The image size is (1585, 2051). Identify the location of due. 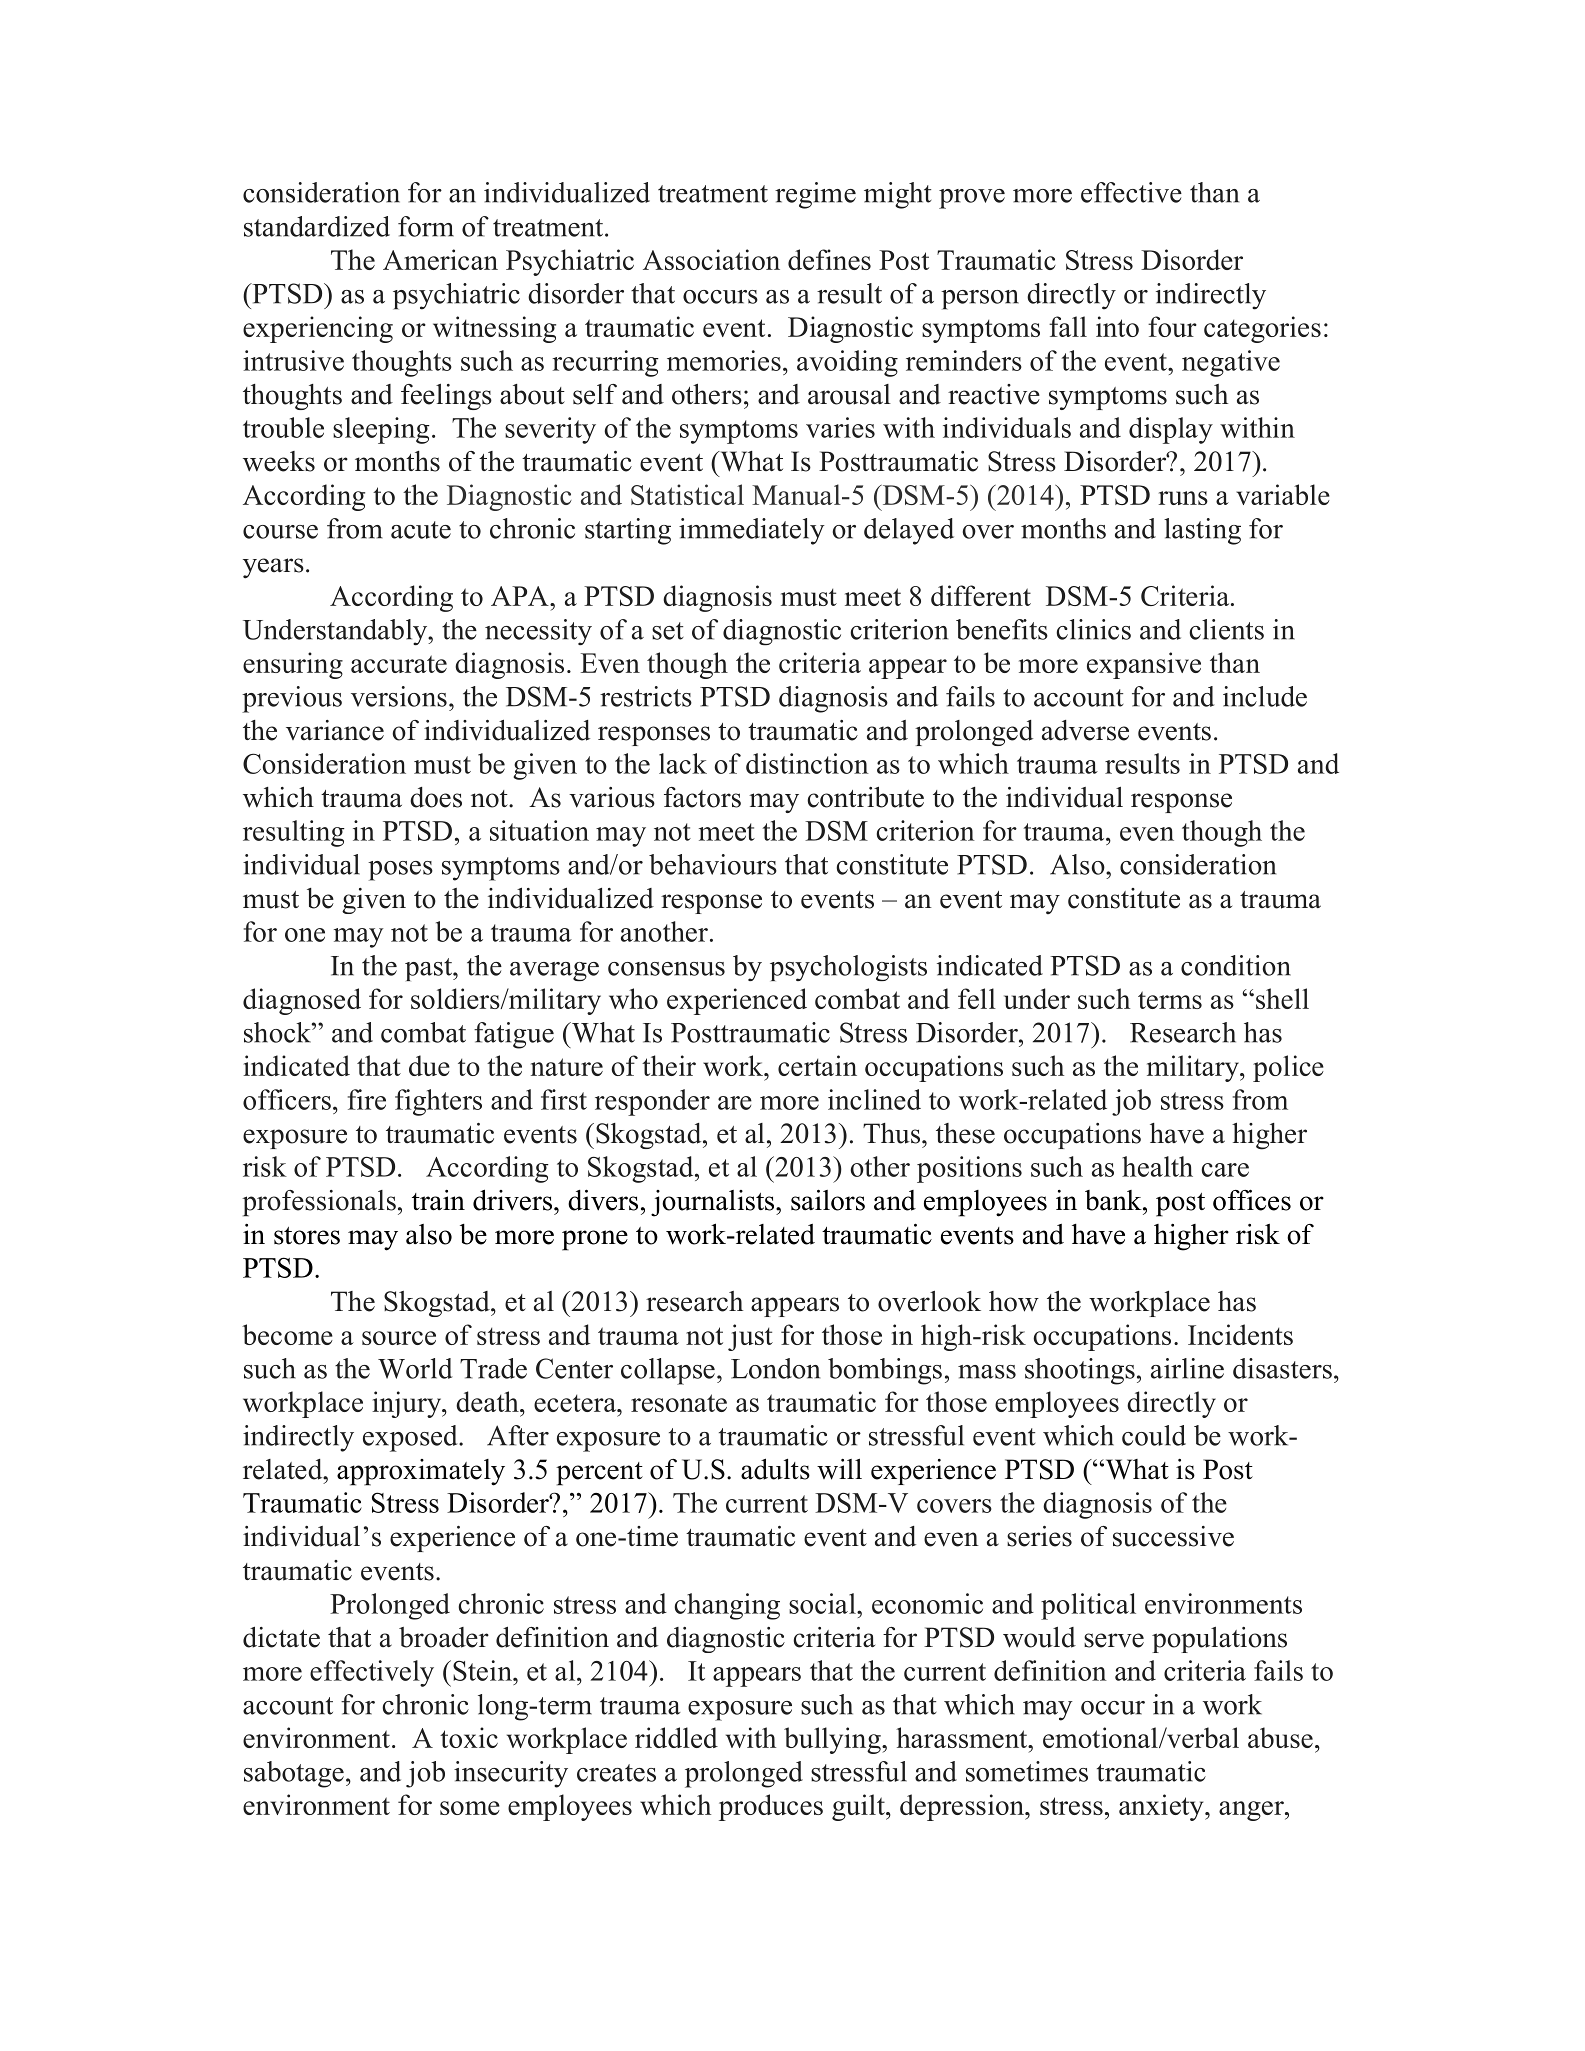
(429, 1065).
